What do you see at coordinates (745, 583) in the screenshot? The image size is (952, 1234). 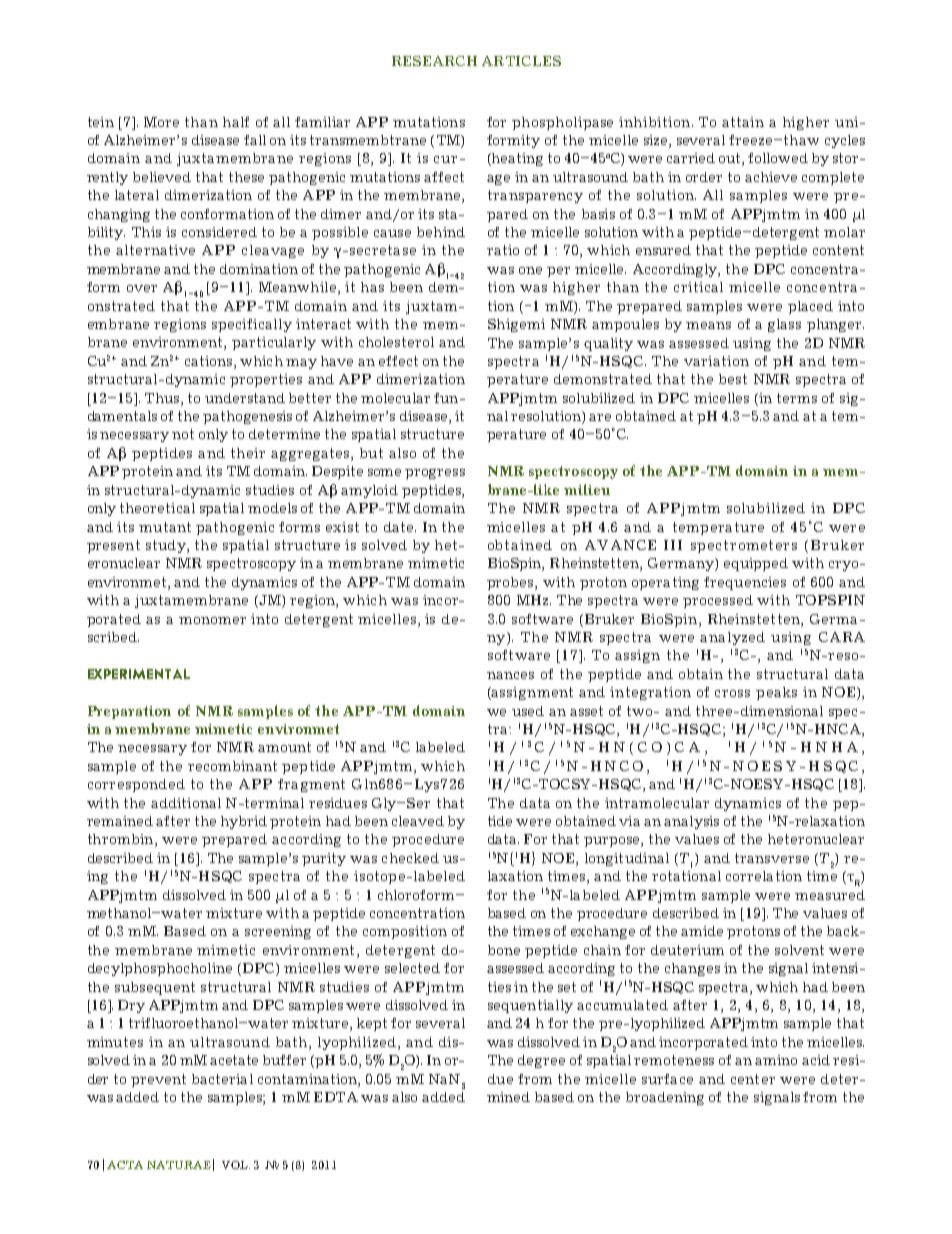 I see `frequencies` at bounding box center [745, 583].
